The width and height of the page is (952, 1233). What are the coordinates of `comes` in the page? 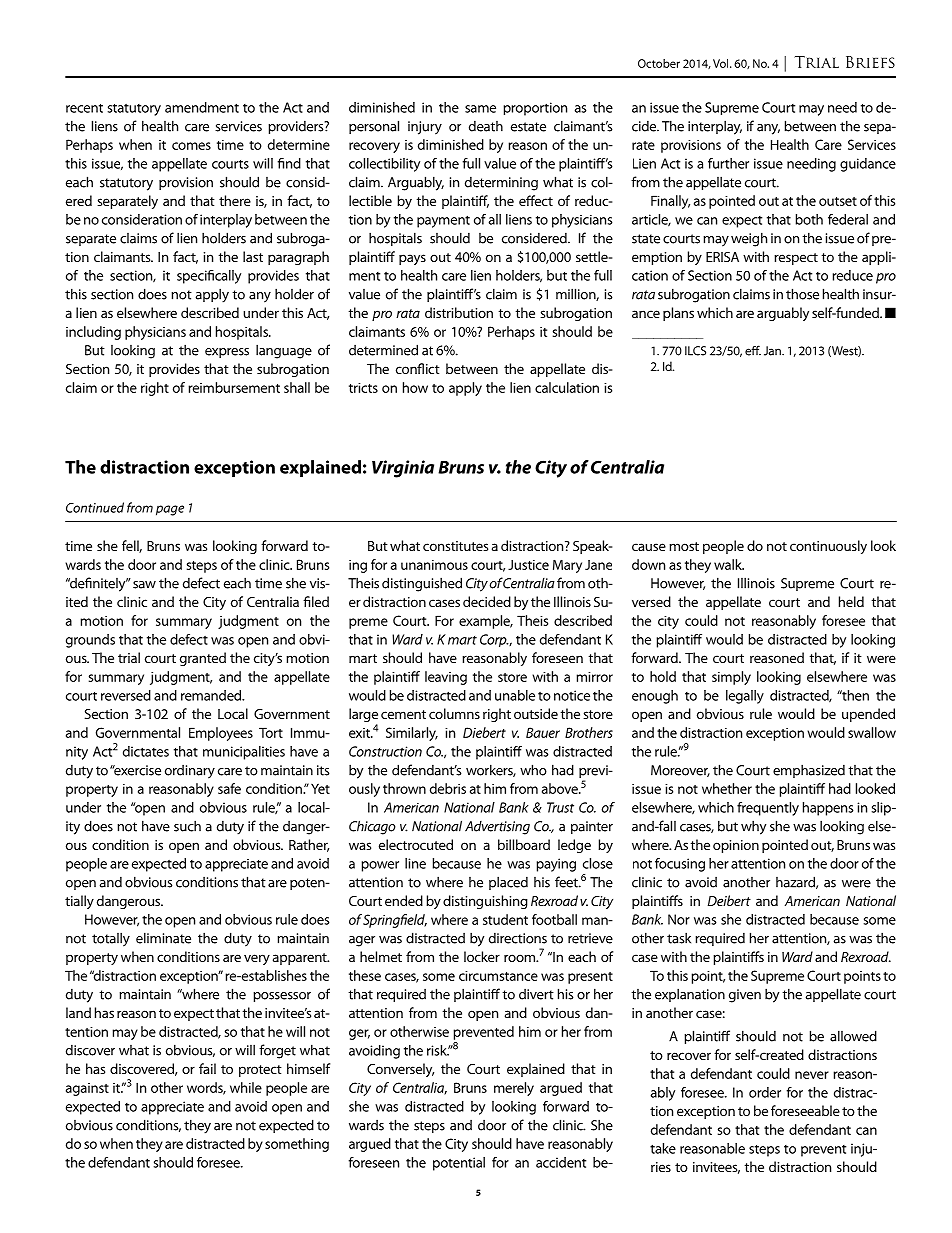 It's located at (191, 146).
